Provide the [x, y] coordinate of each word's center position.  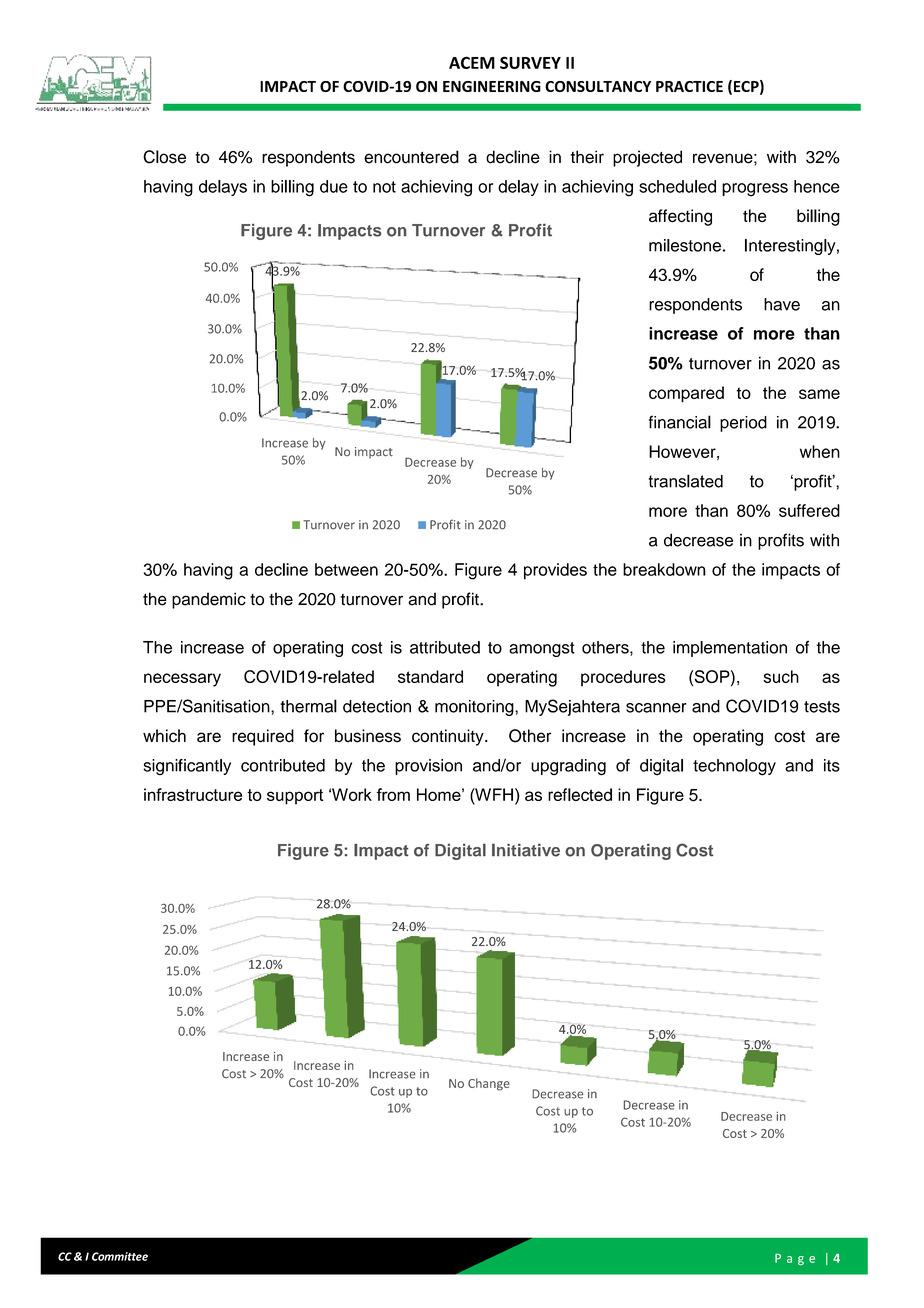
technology [734, 767]
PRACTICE [689, 86]
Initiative [526, 850]
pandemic [209, 600]
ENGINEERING [492, 86]
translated [685, 481]
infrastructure [193, 794]
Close [164, 157]
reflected [580, 794]
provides [555, 571]
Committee [120, 1256]
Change [489, 1084]
